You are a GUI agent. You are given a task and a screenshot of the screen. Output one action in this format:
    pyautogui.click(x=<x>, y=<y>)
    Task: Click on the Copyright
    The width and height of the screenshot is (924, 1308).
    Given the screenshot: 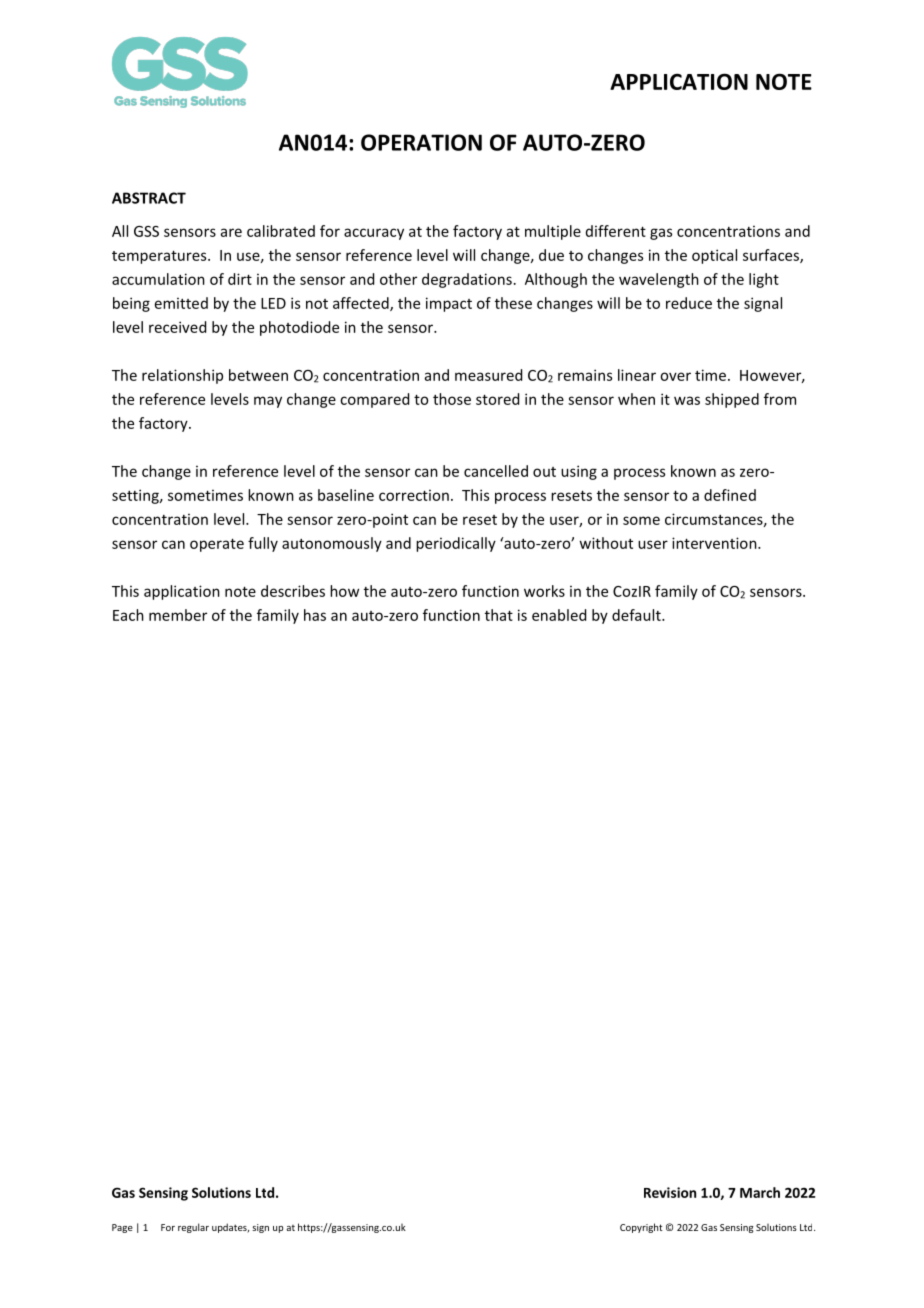 What is the action you would take?
    pyautogui.click(x=641, y=1228)
